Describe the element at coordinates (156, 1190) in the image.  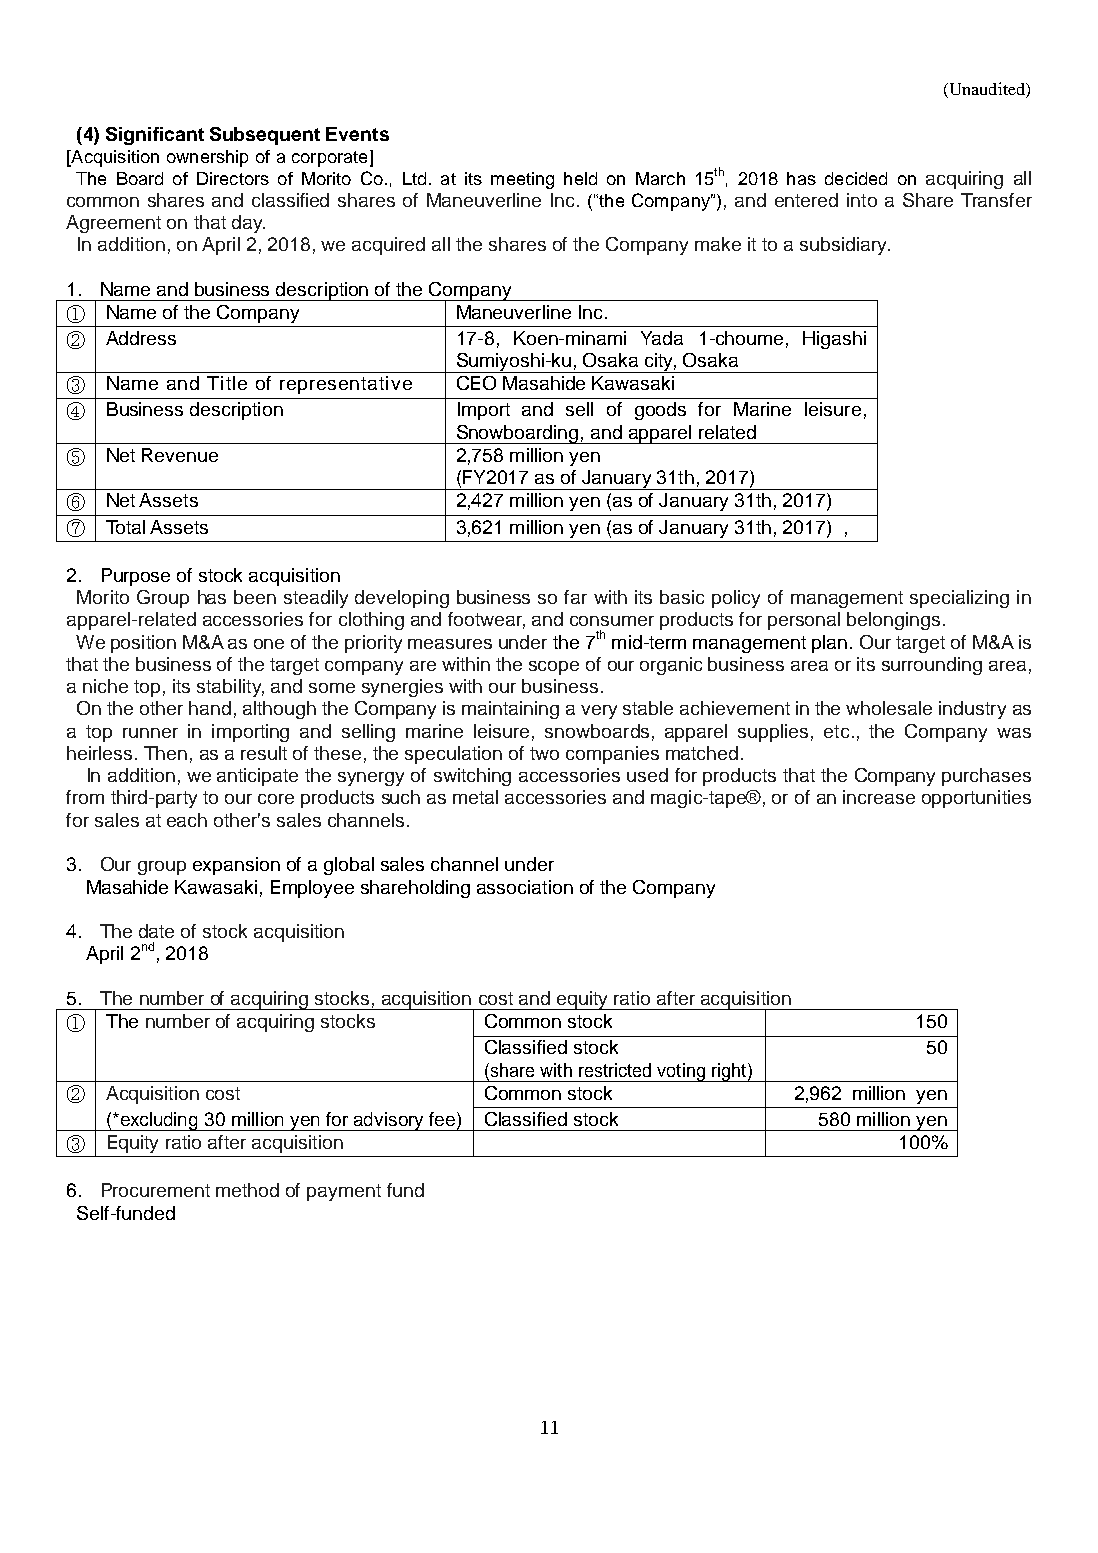
I see `Procurement` at that location.
